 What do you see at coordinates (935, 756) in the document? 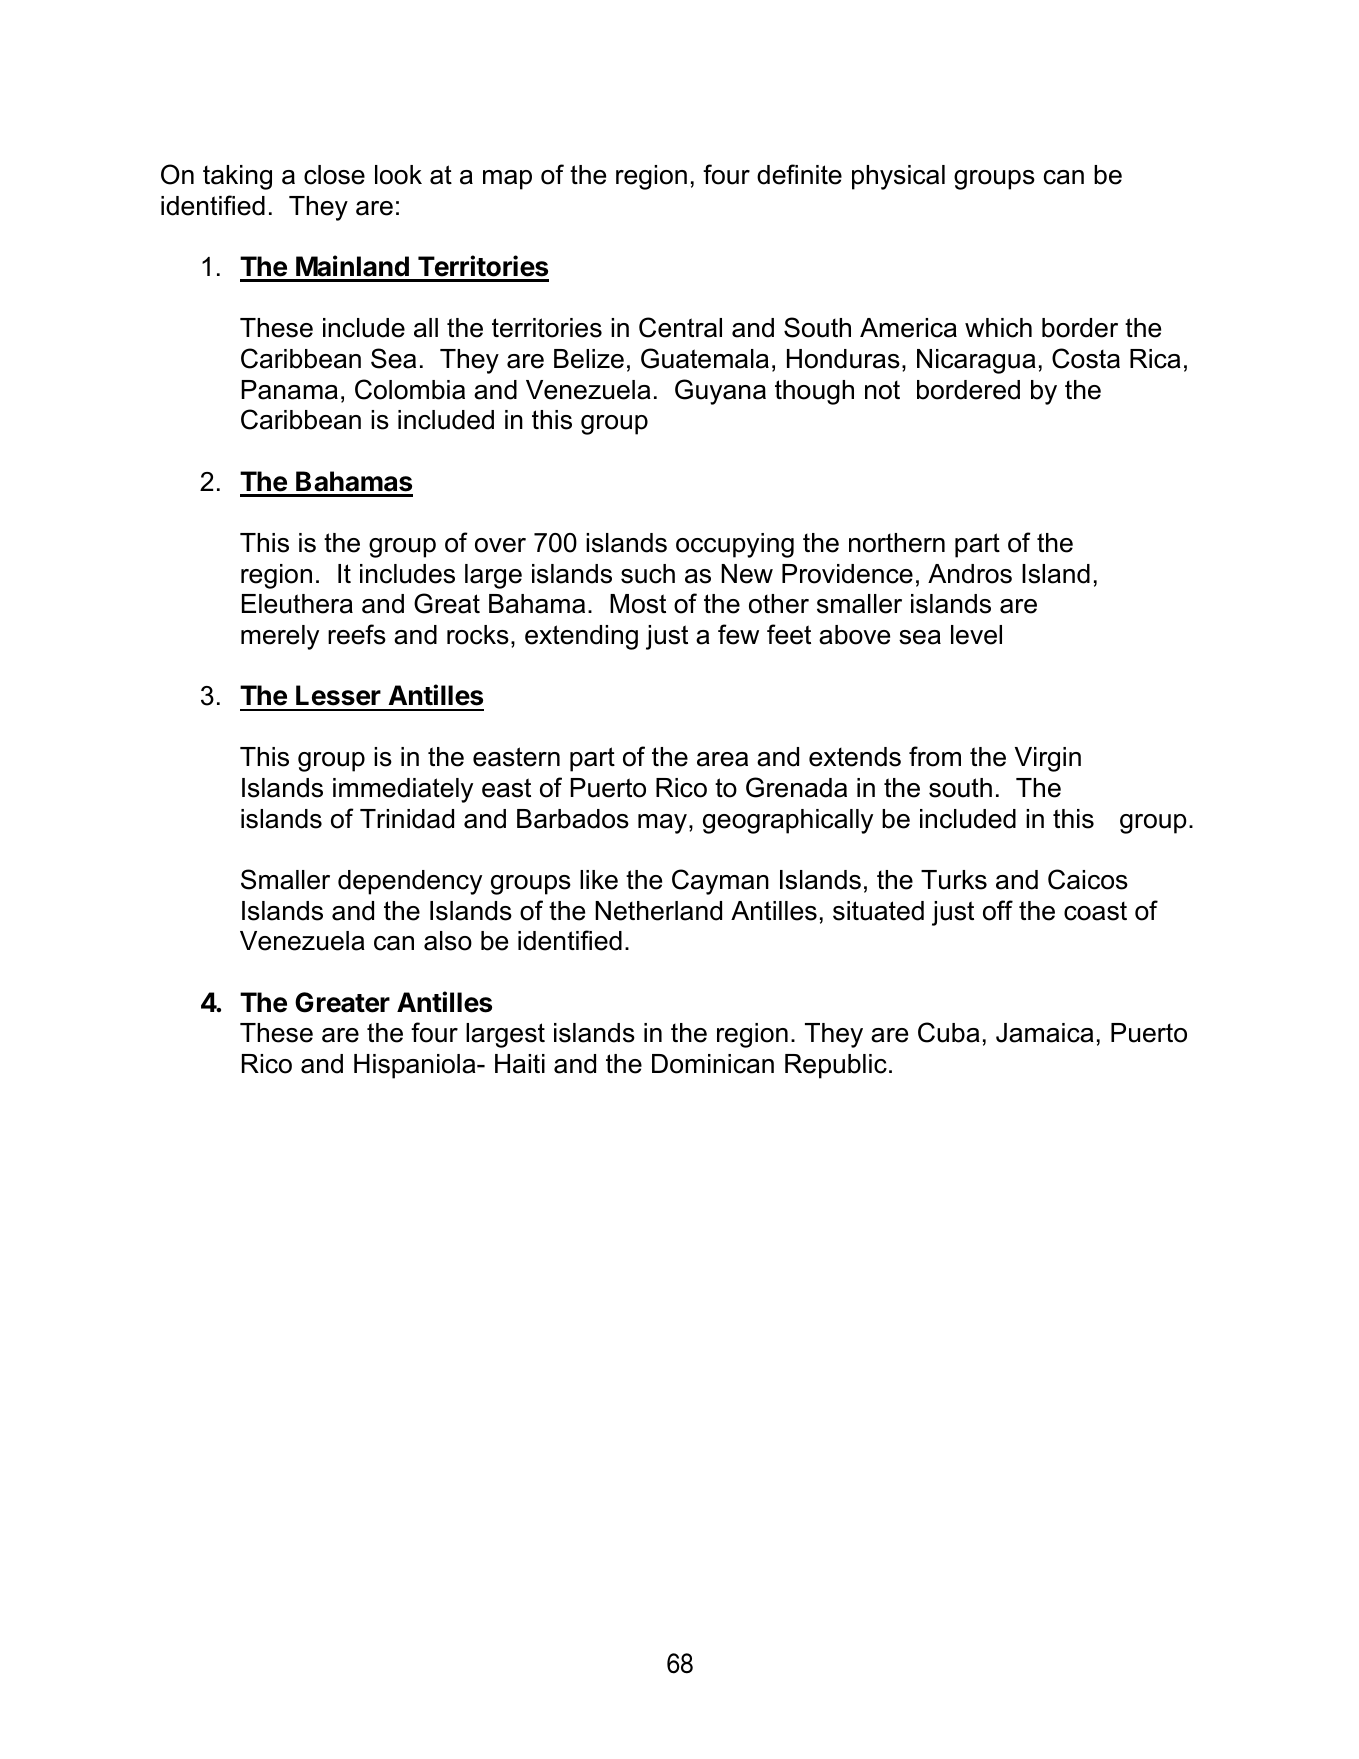
I see `from` at bounding box center [935, 756].
